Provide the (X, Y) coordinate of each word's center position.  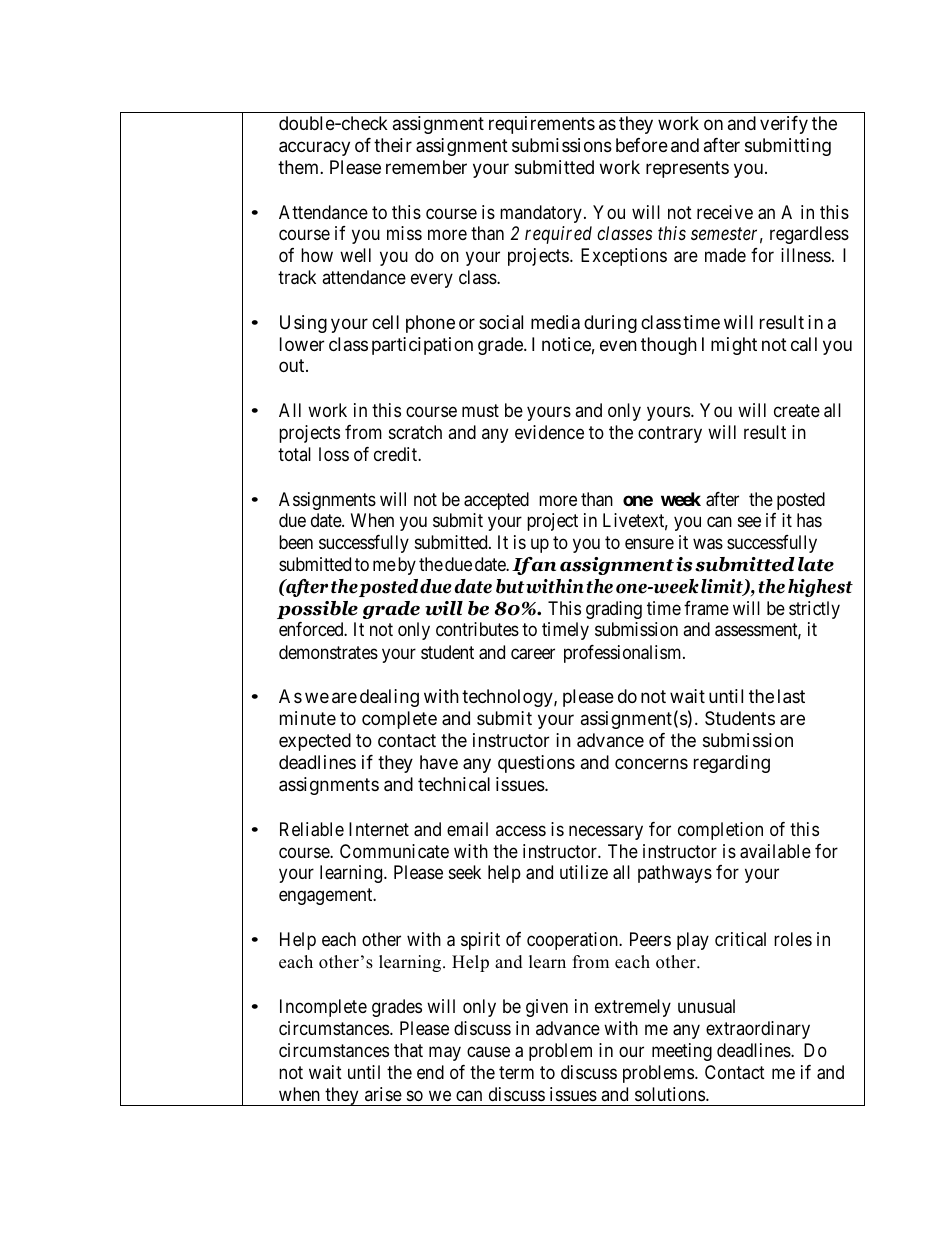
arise (383, 1094)
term (516, 1072)
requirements (542, 125)
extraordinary (758, 1030)
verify (784, 125)
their (393, 145)
